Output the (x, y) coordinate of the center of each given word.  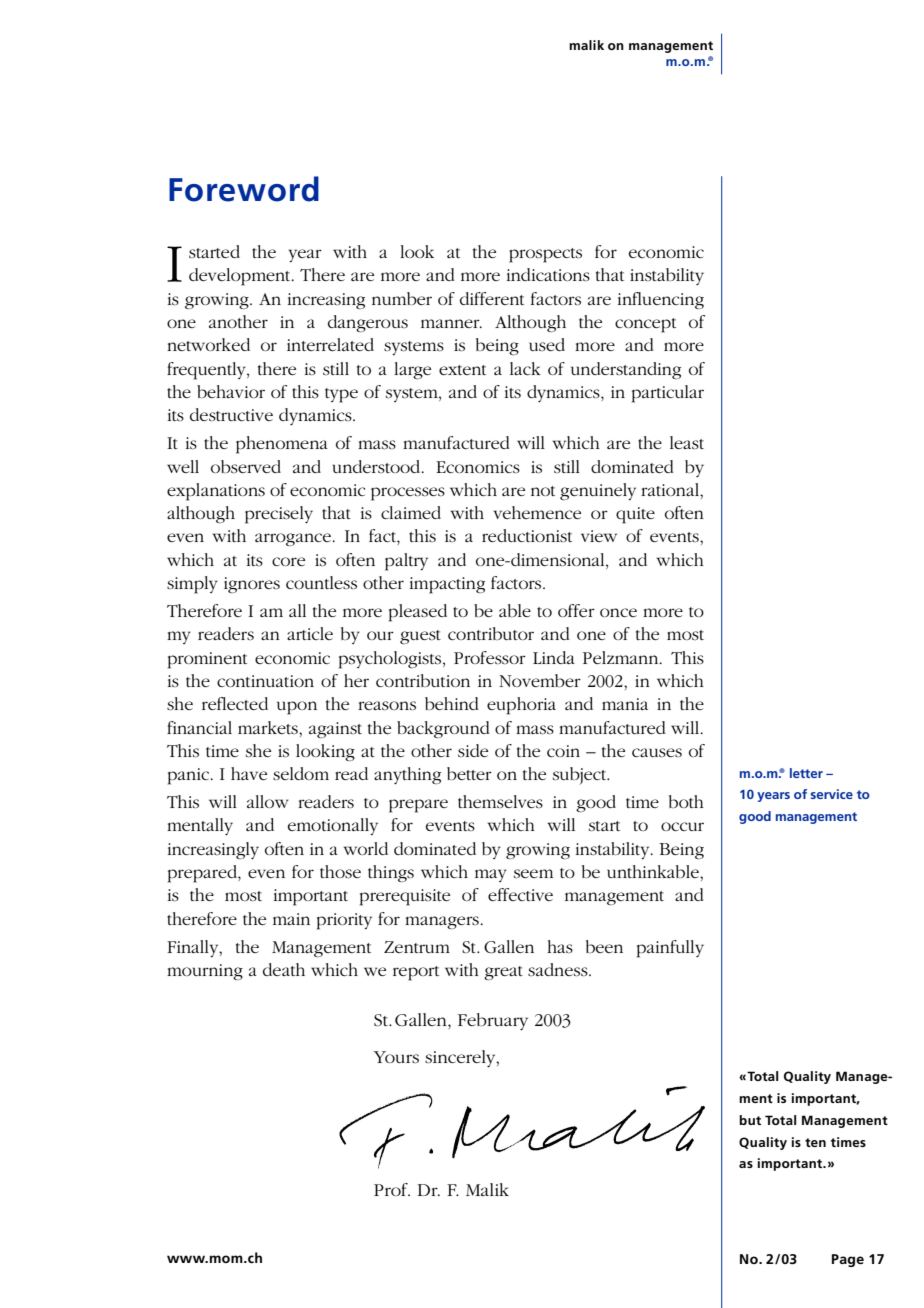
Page (848, 1260)
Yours (396, 1057)
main (291, 919)
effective (520, 894)
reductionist (527, 535)
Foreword (244, 189)
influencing (661, 300)
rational (671, 489)
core (288, 561)
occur (682, 826)
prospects (545, 255)
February (493, 1021)
